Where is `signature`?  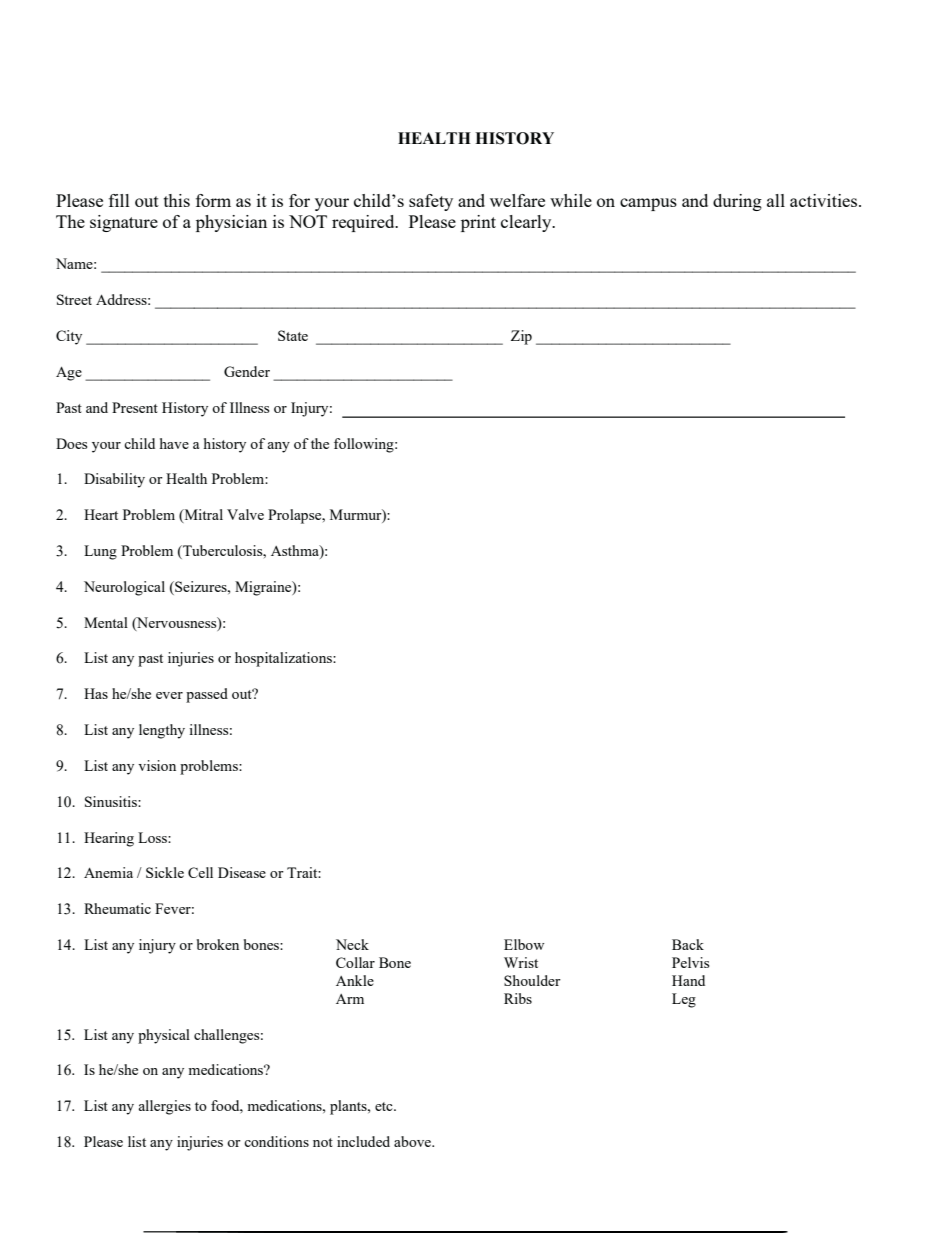
signature is located at coordinates (124, 223).
